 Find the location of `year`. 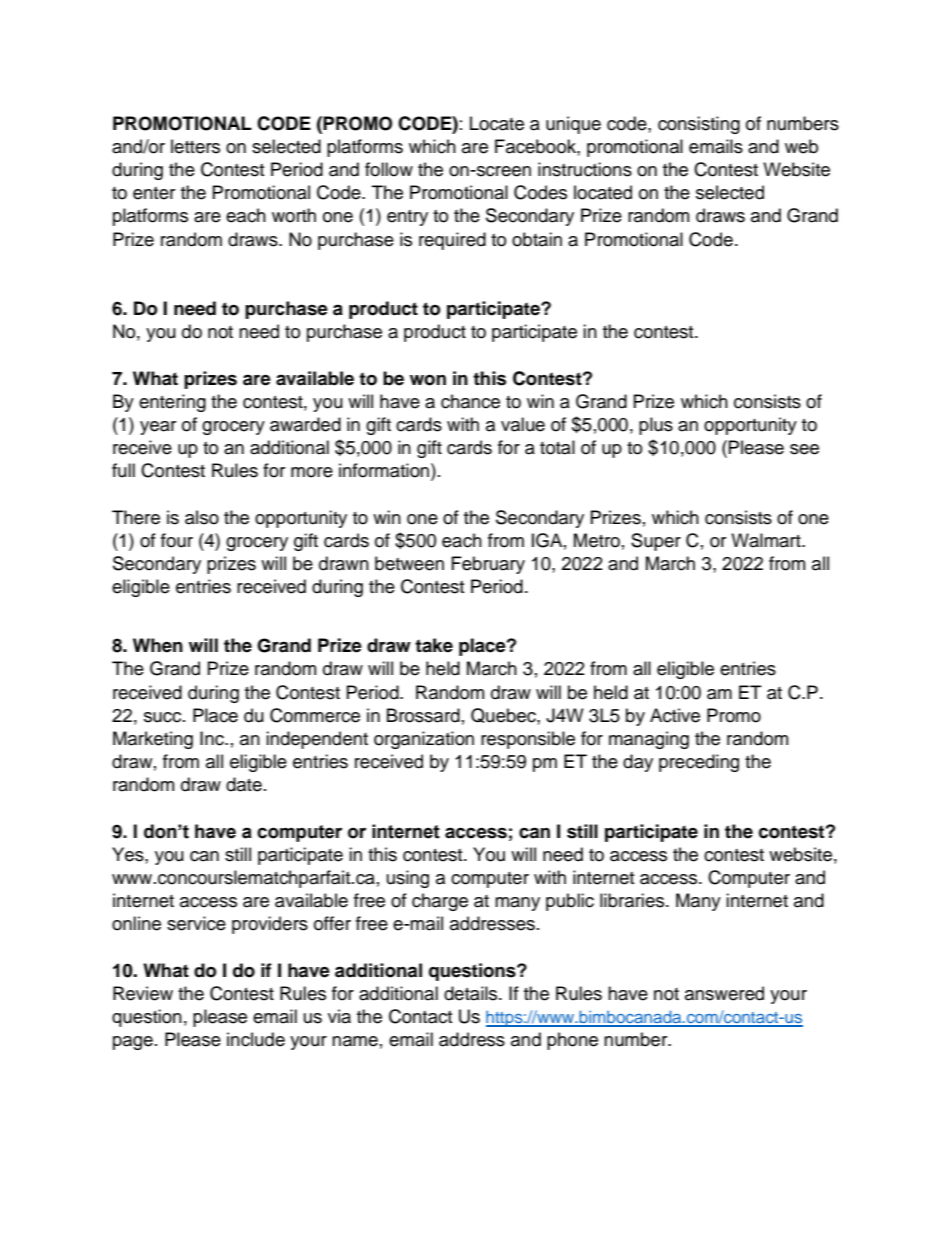

year is located at coordinates (158, 428).
